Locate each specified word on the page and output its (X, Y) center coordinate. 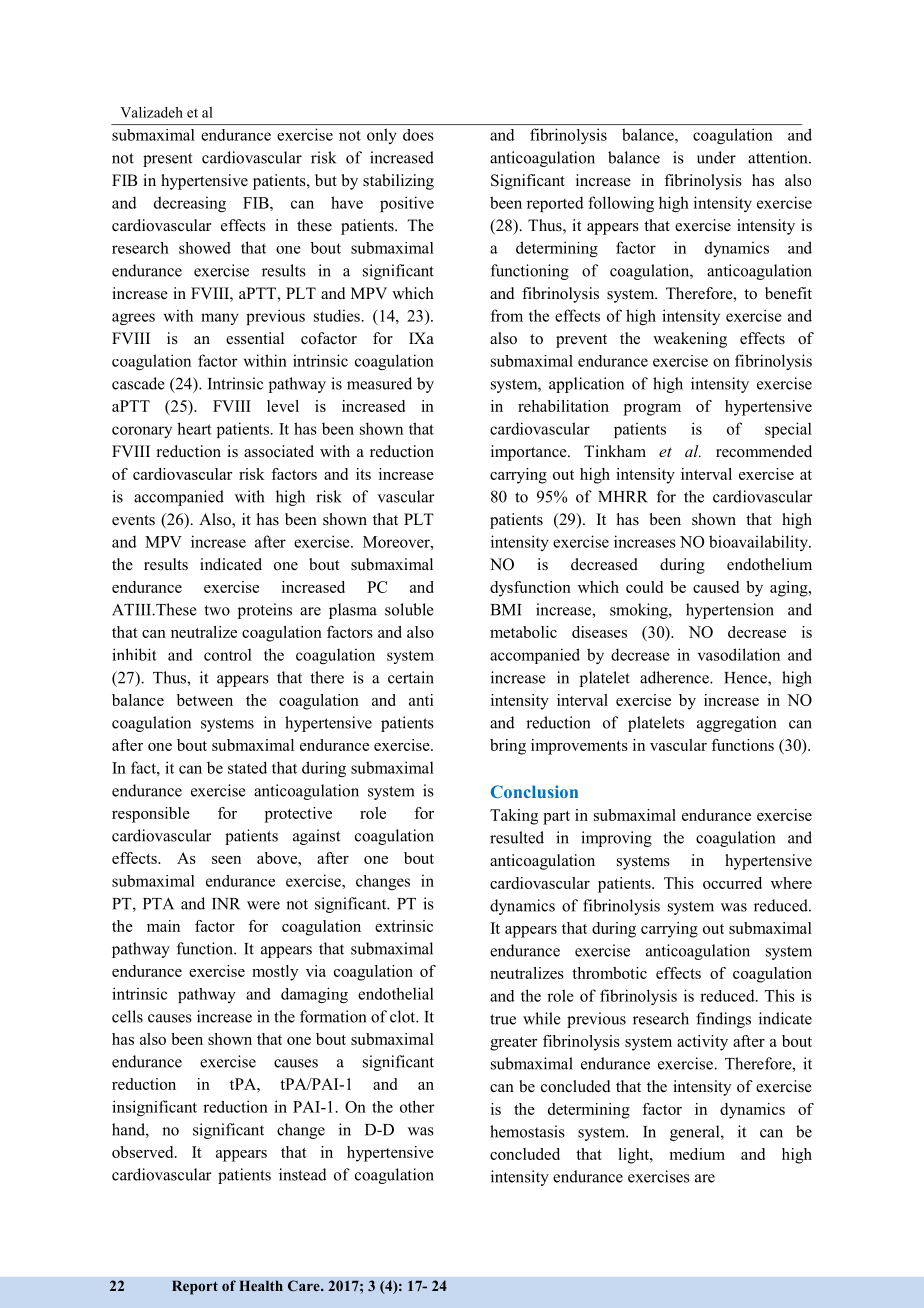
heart (194, 428)
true (503, 1019)
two (217, 610)
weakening (690, 340)
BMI (506, 610)
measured (379, 383)
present (167, 160)
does (418, 135)
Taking (514, 817)
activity (702, 1043)
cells (127, 1016)
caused (716, 587)
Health (261, 1285)
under (716, 157)
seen (226, 860)
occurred (732, 883)
